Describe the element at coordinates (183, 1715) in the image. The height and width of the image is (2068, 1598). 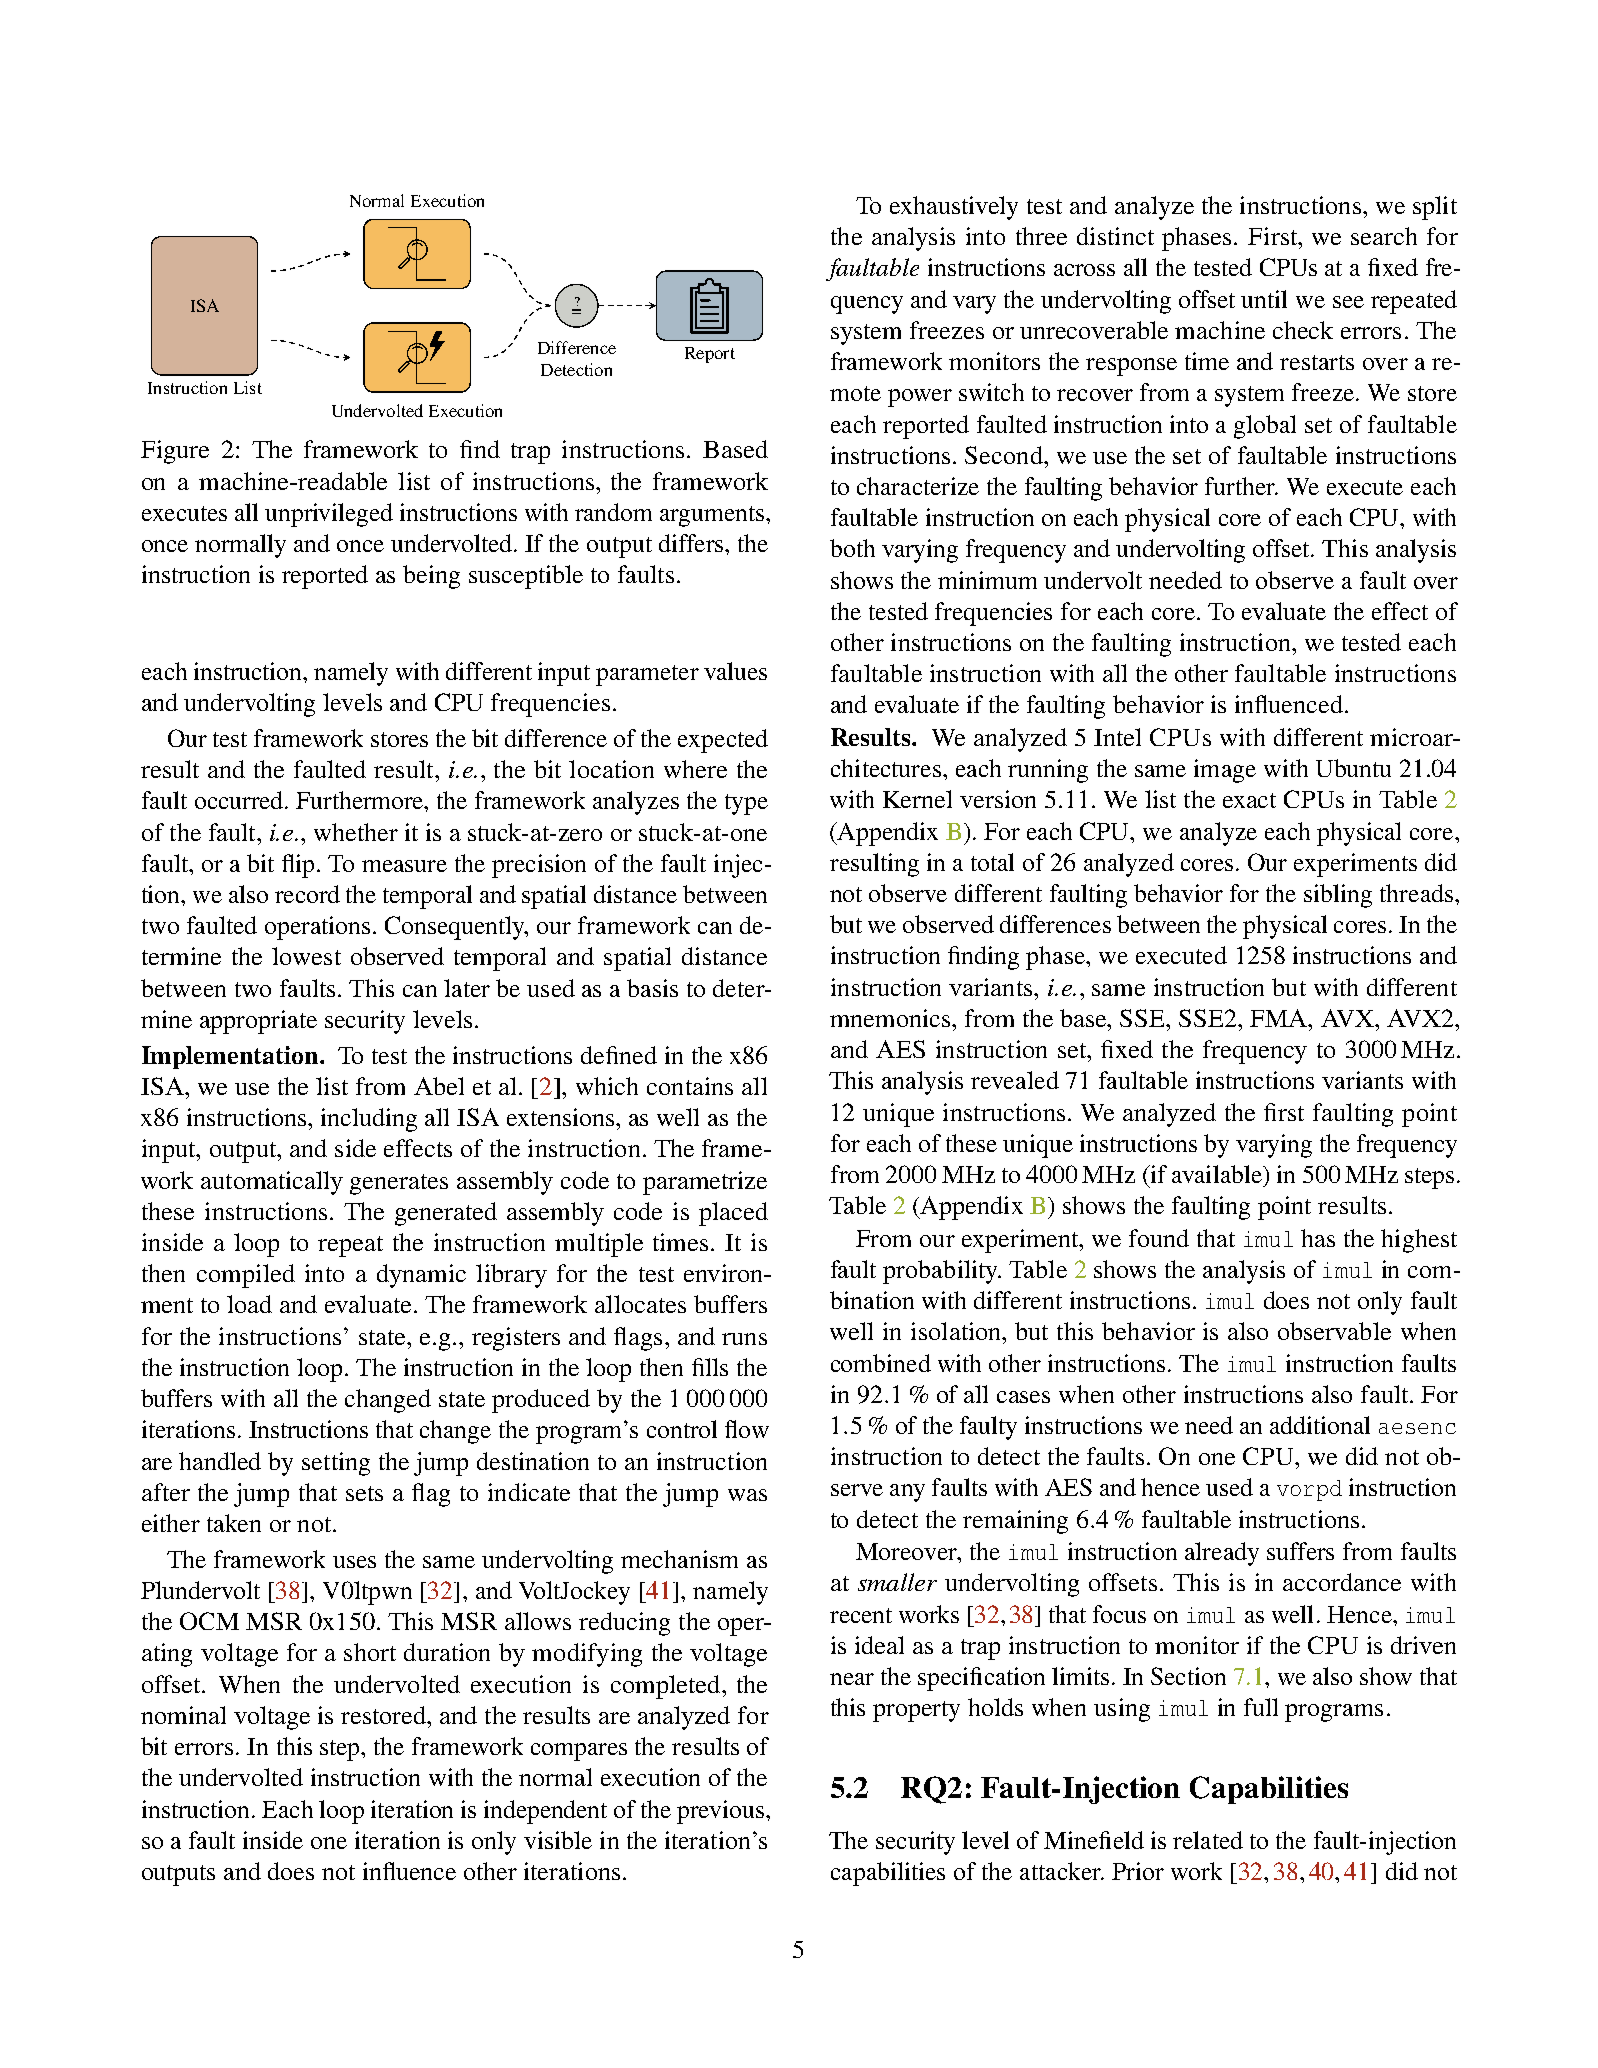
I see `nominal` at that location.
